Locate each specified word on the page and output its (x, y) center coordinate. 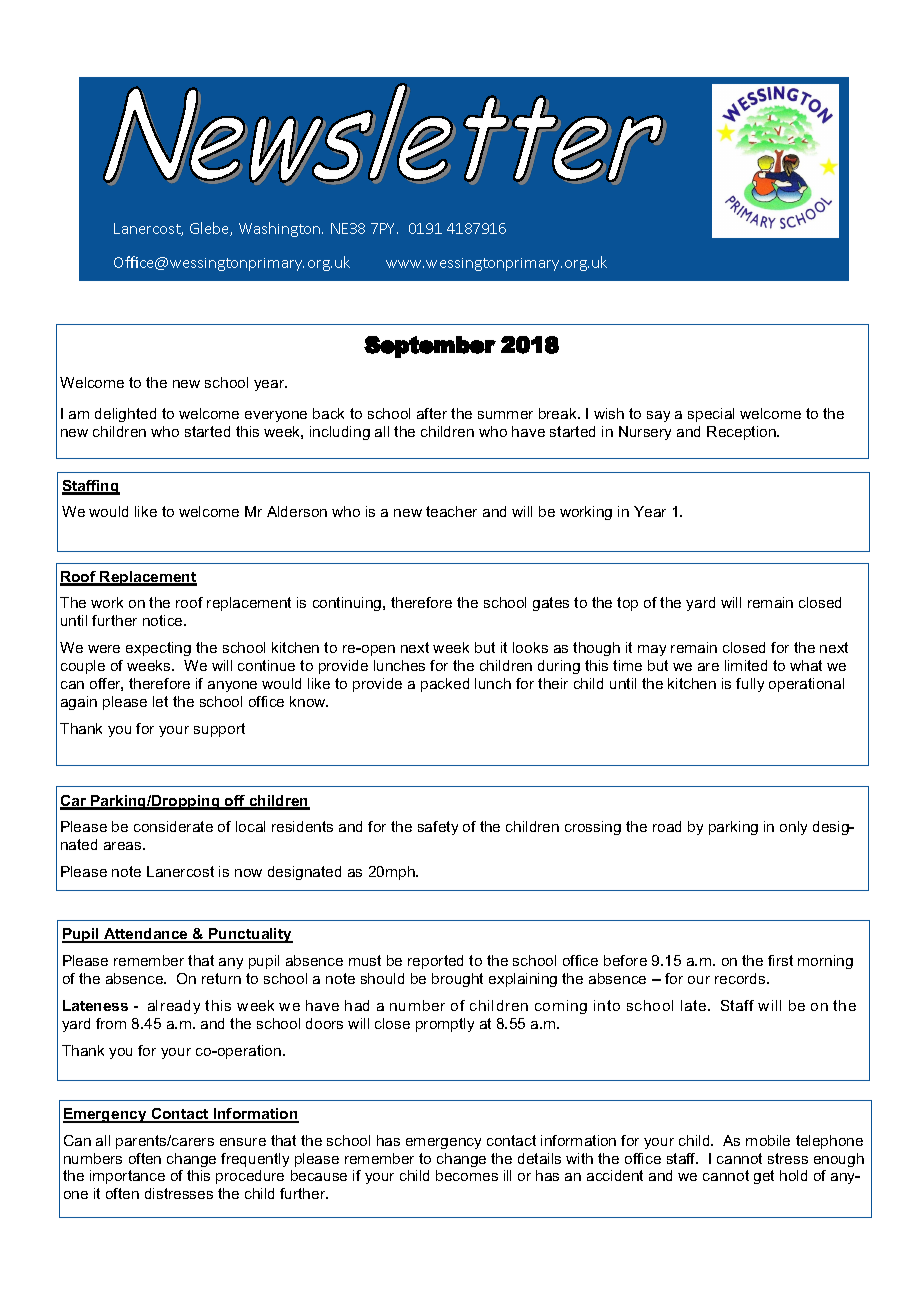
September (430, 347)
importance (127, 1177)
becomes (467, 1175)
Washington (281, 229)
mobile (768, 1140)
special (711, 415)
